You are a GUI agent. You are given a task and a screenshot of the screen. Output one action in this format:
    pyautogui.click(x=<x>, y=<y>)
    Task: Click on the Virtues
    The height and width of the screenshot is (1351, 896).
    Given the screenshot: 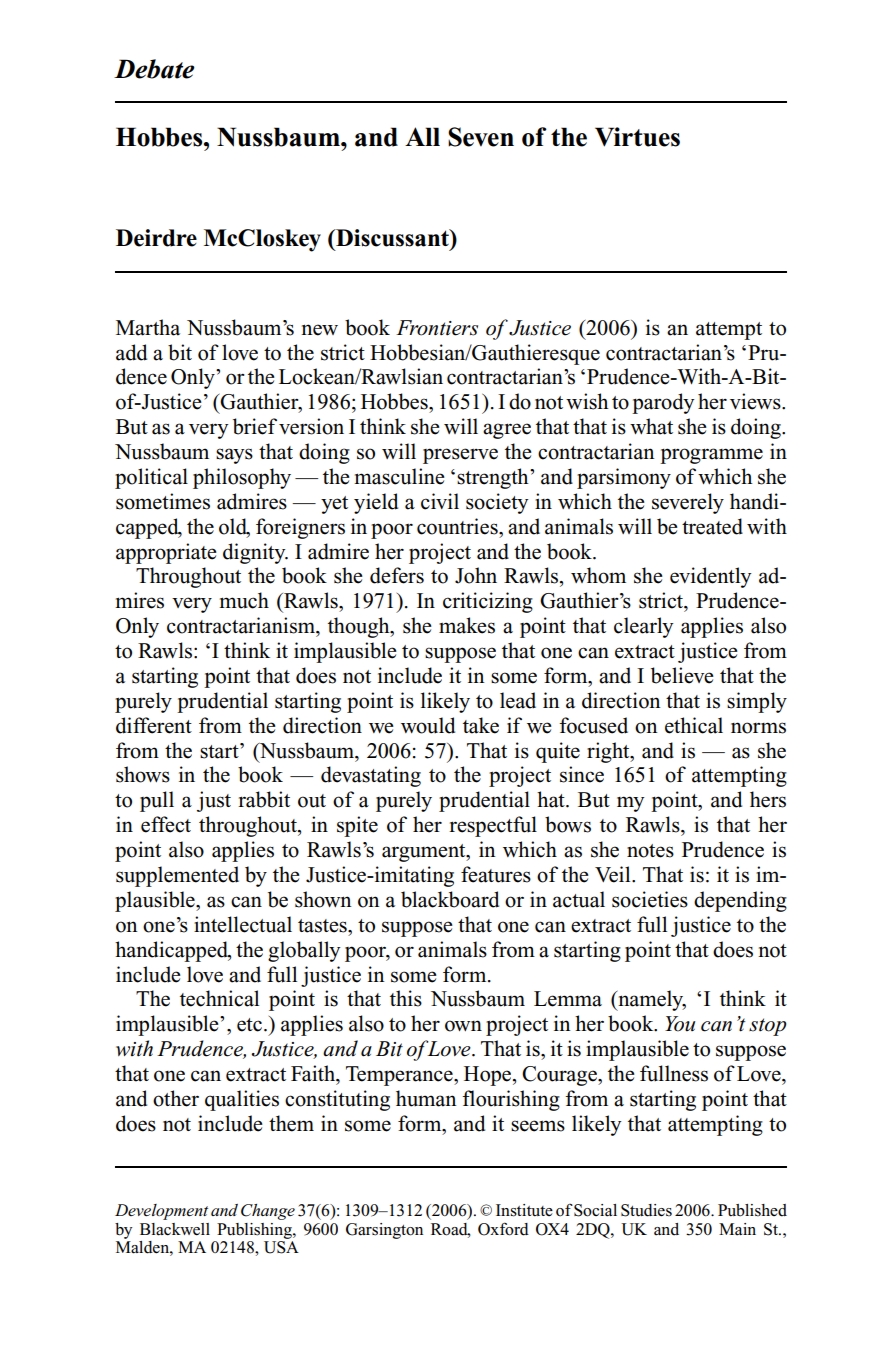 What is the action you would take?
    pyautogui.click(x=637, y=137)
